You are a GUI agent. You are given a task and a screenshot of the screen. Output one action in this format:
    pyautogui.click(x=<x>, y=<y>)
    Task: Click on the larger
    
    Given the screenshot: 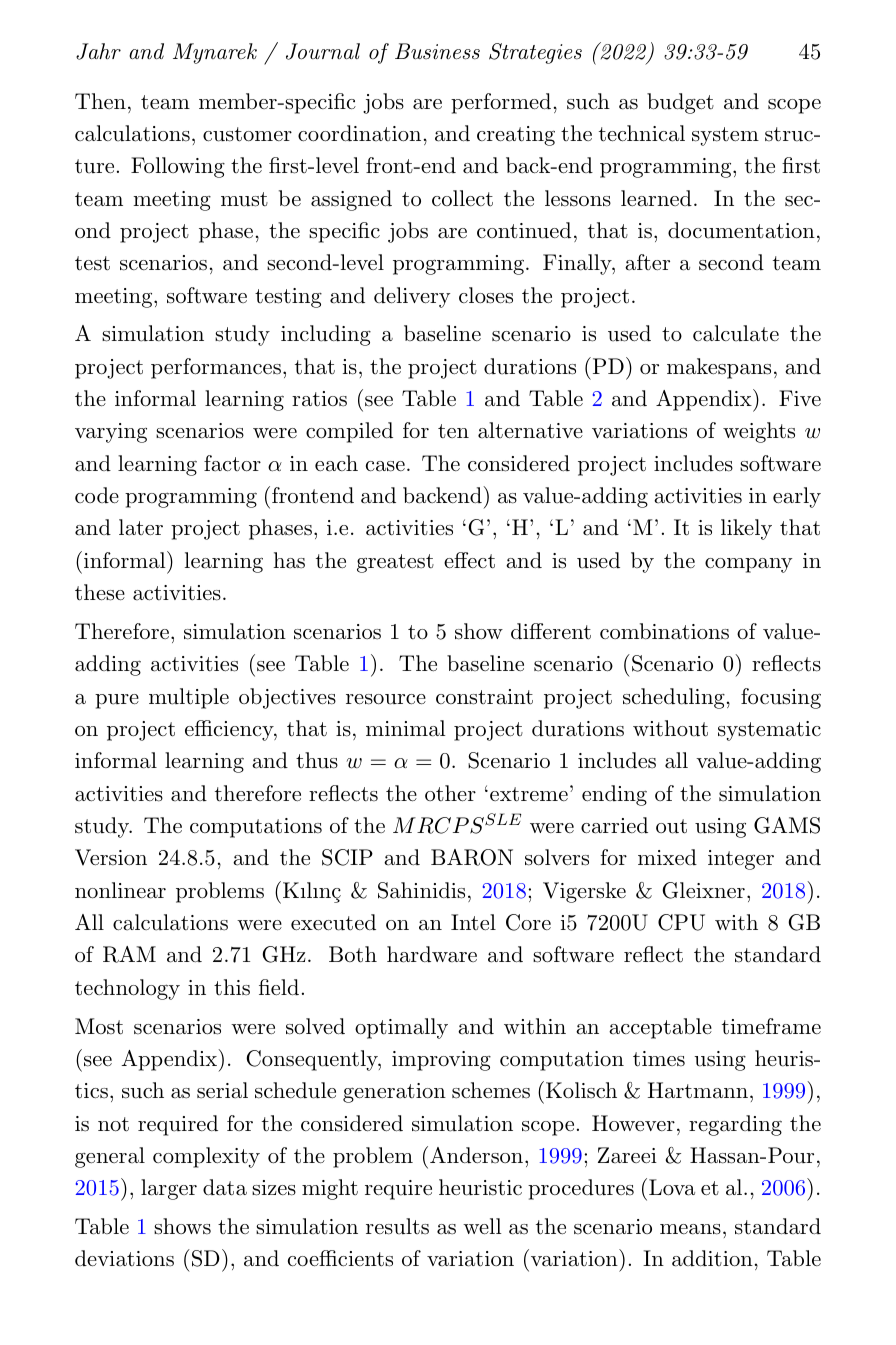 What is the action you would take?
    pyautogui.click(x=169, y=1189)
